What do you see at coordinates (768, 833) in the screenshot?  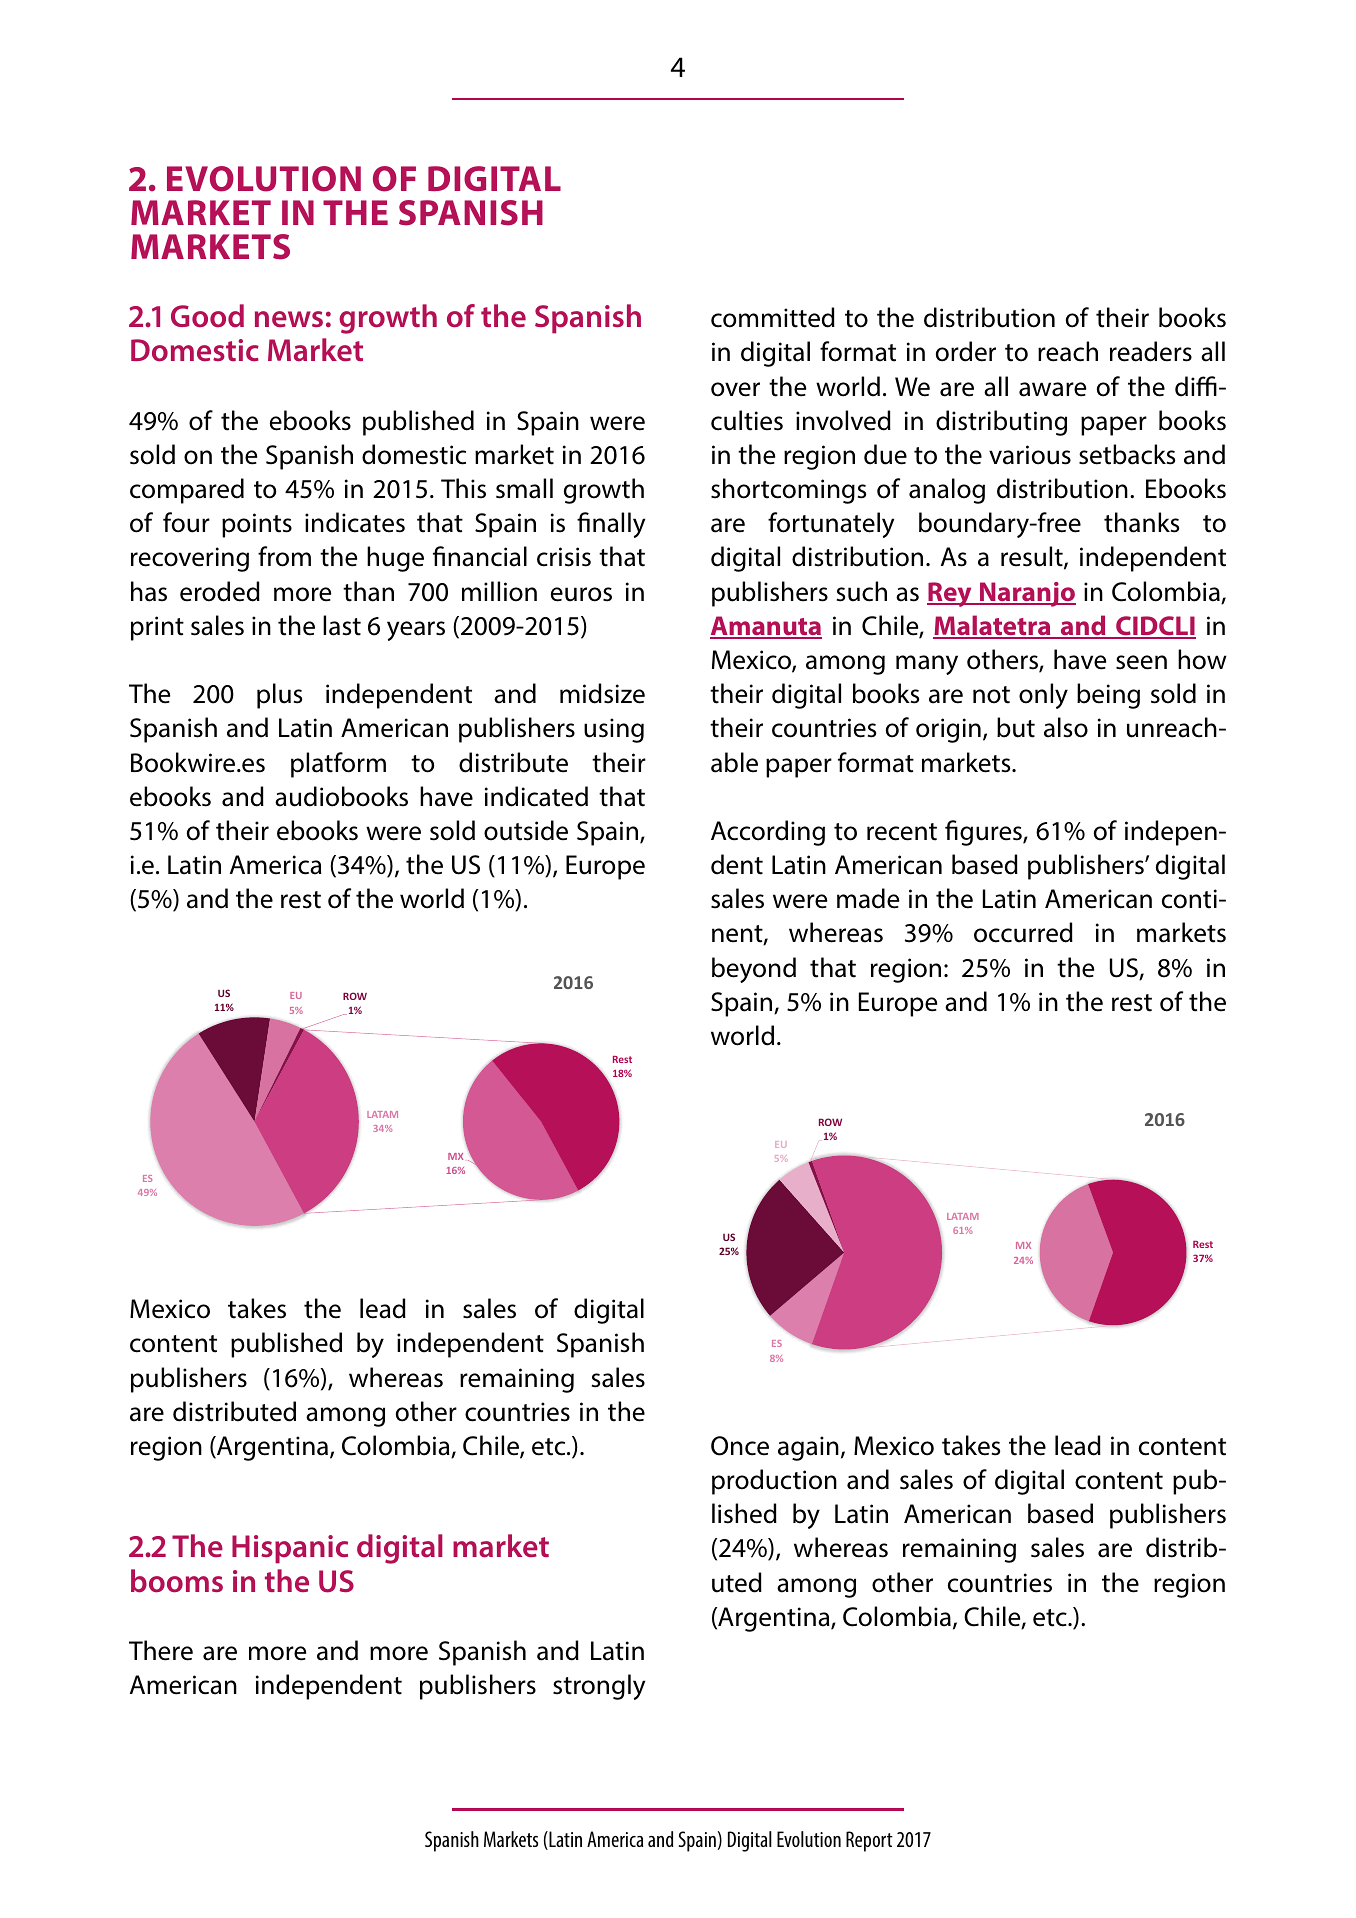 I see `According` at bounding box center [768, 833].
